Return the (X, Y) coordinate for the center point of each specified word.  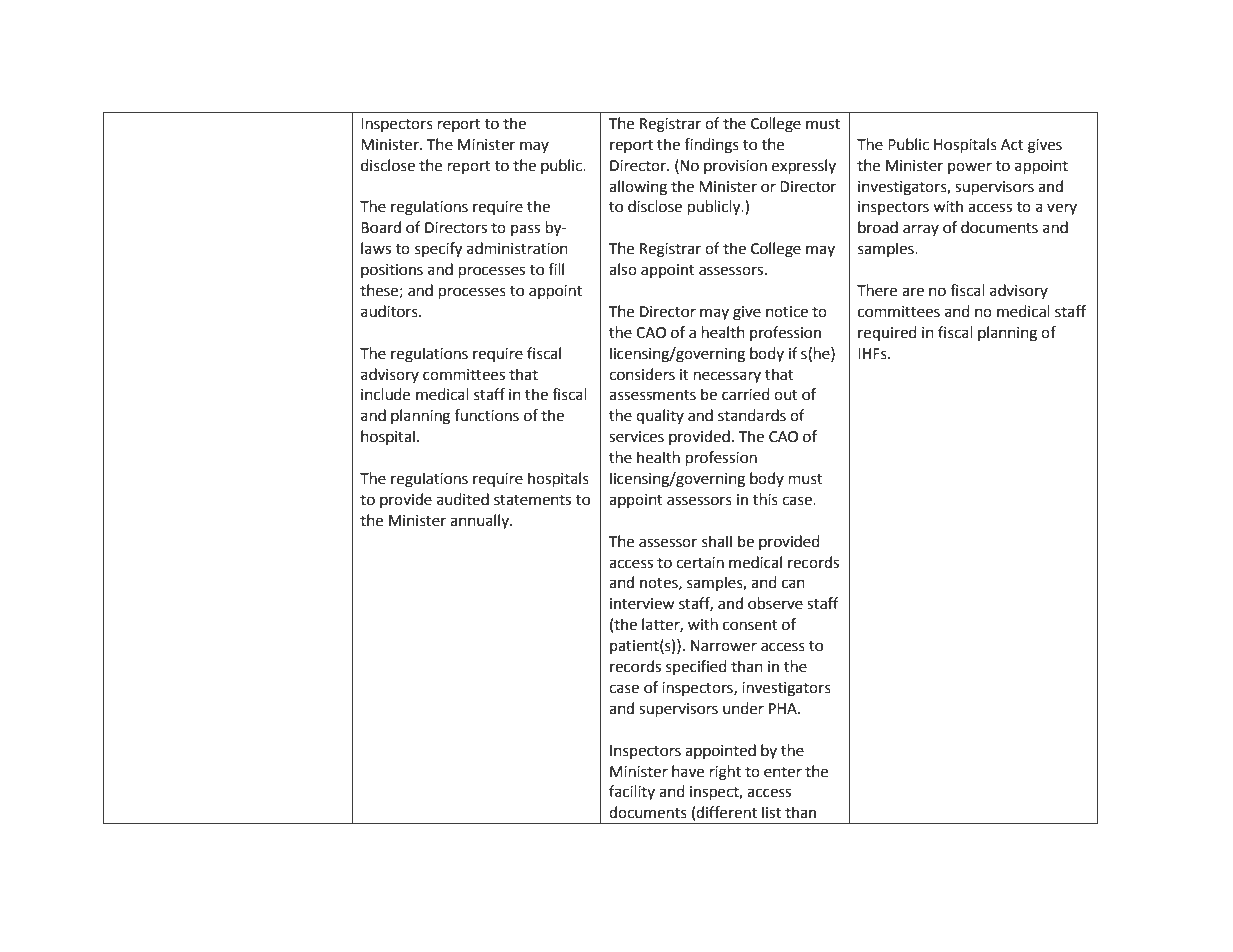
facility (632, 792)
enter (783, 772)
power (970, 168)
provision (735, 167)
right (725, 773)
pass (525, 230)
